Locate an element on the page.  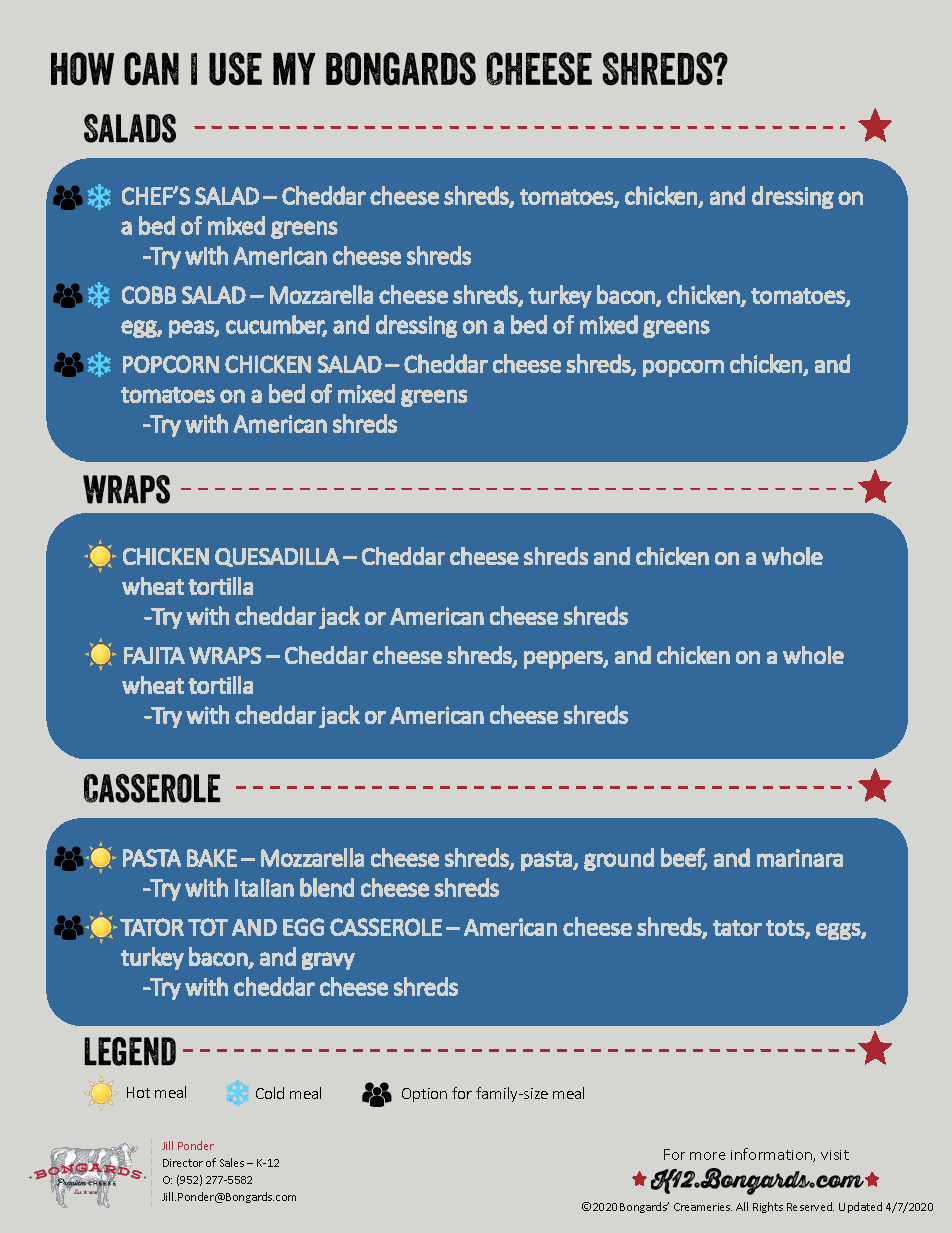
BAKE is located at coordinates (212, 858).
